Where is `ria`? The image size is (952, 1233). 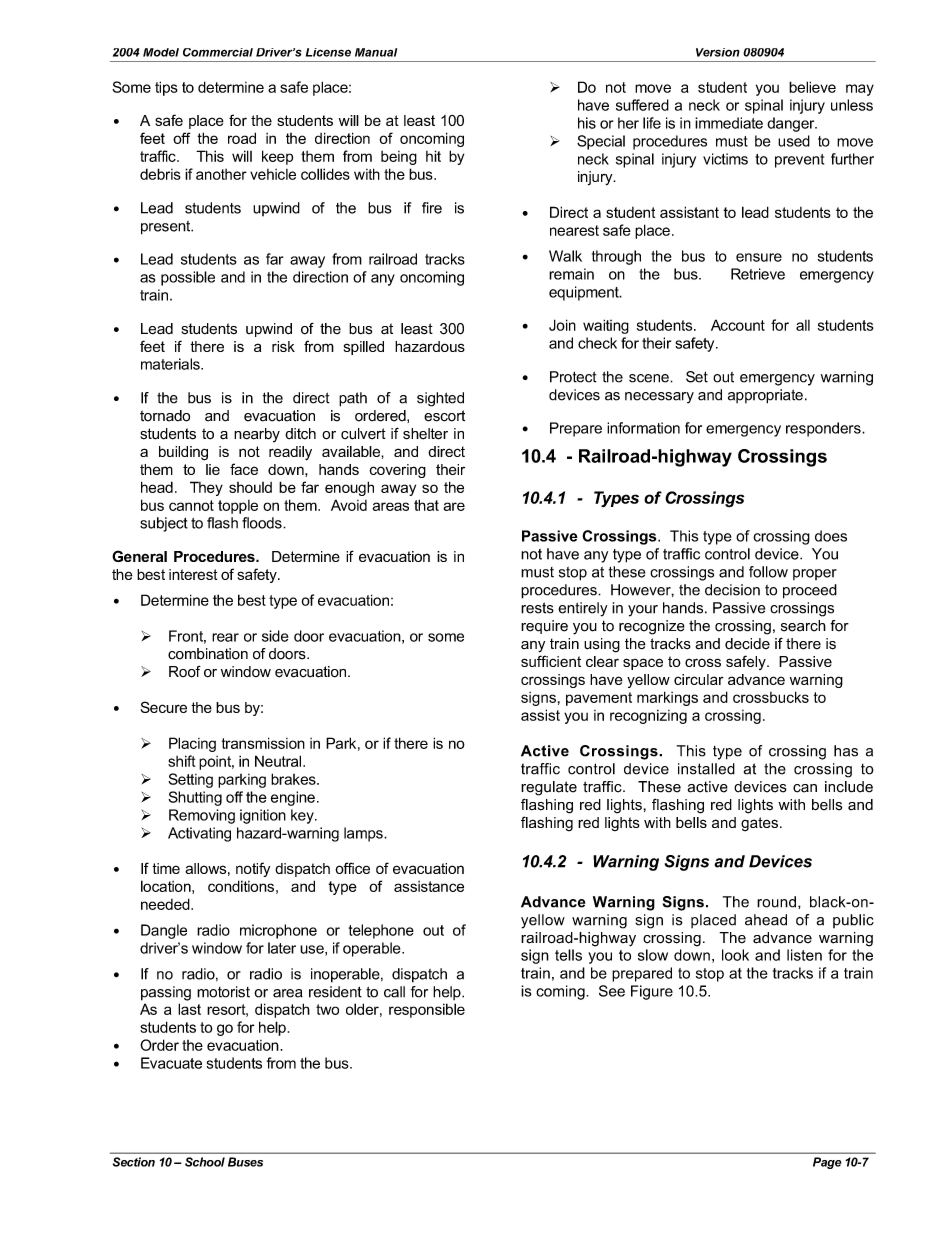
ria is located at coordinates (181, 364).
